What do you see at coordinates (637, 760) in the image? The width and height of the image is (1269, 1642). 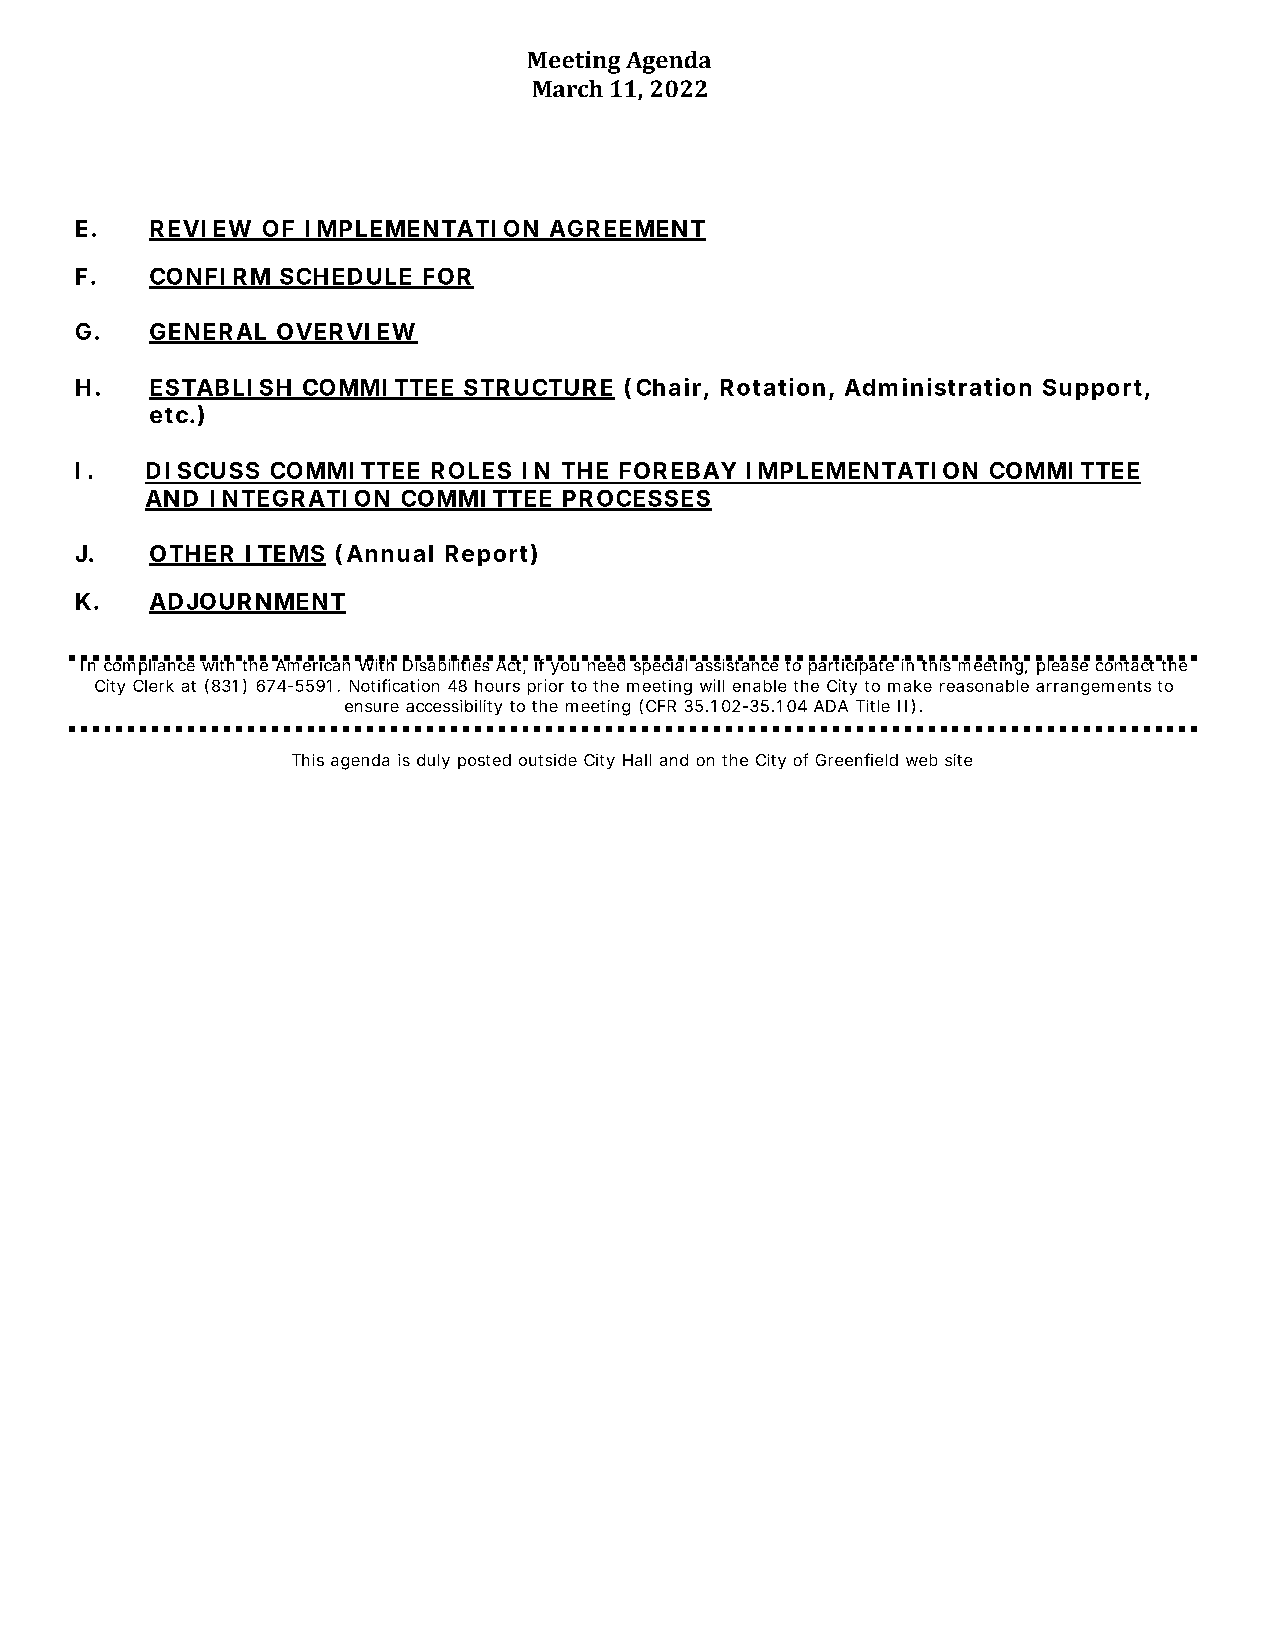 I see `Hall` at bounding box center [637, 760].
